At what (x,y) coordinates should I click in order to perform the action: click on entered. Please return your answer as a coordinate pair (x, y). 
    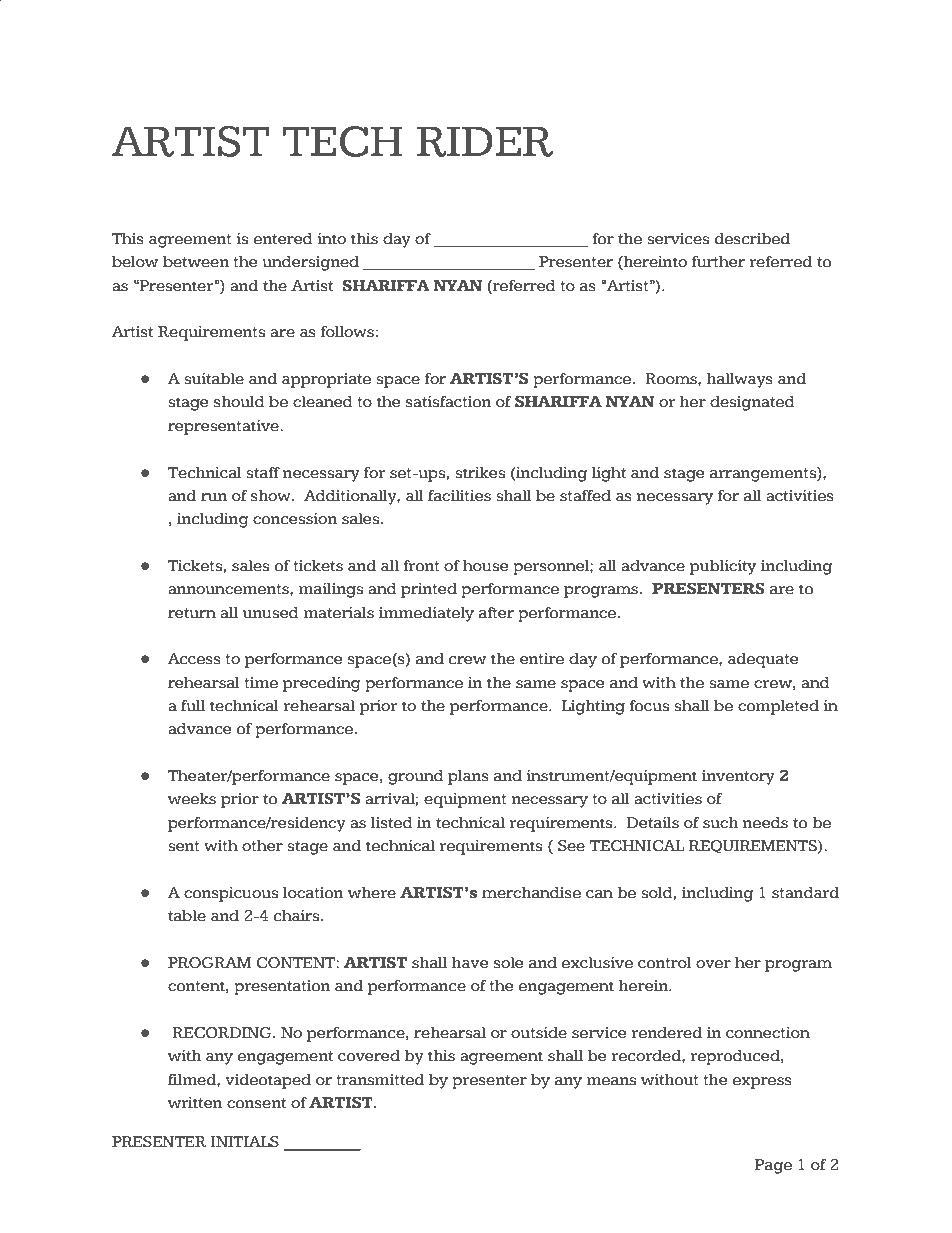
    Looking at the image, I should click on (283, 239).
